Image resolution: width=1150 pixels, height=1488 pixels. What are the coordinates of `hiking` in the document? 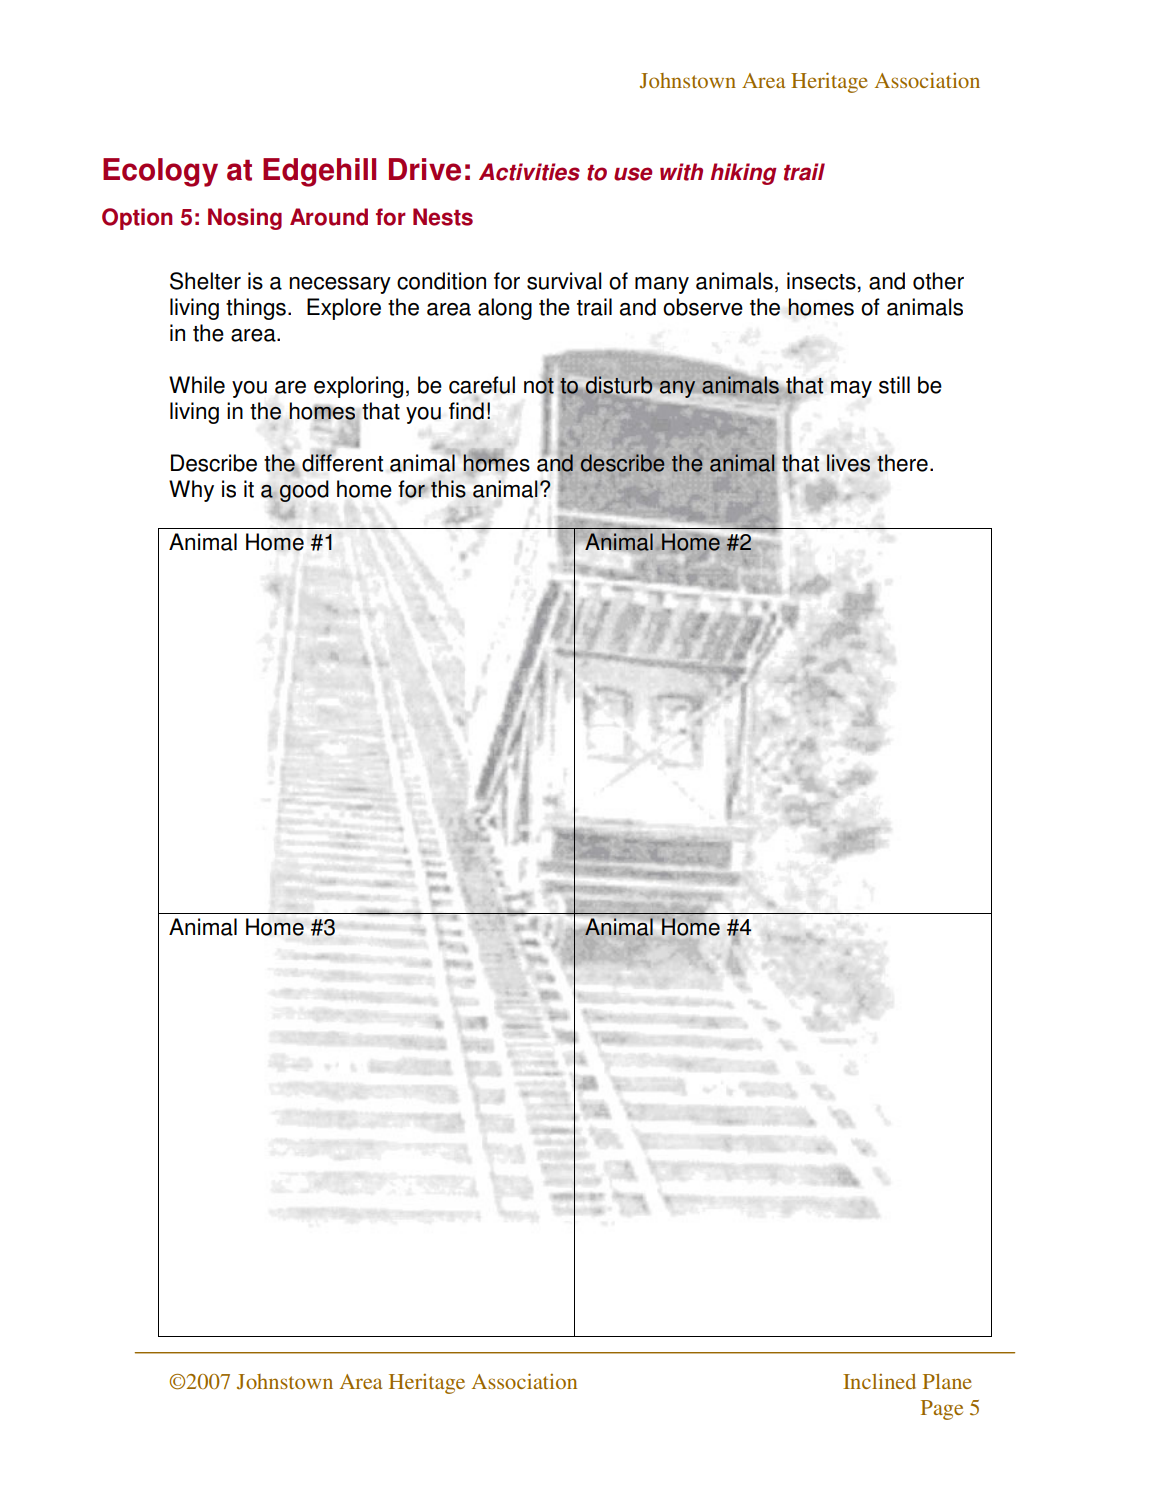 It's located at (744, 174).
